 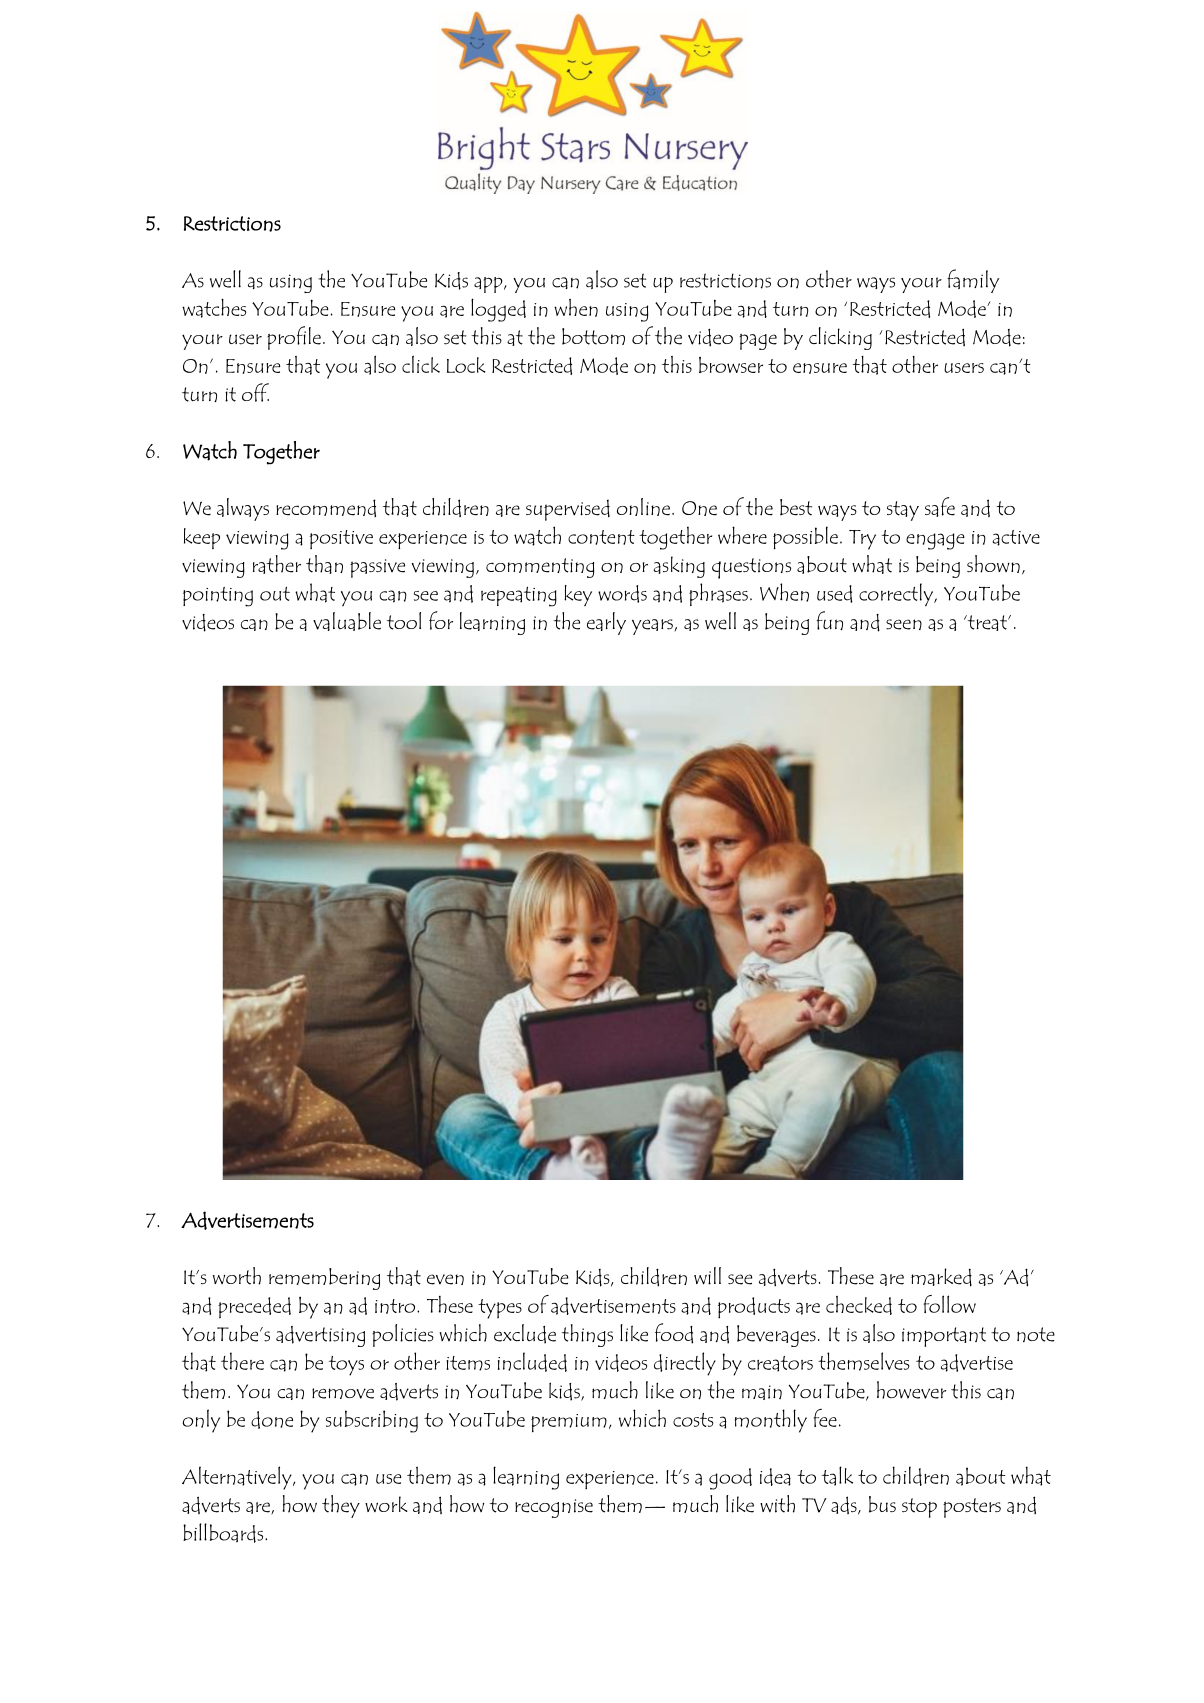 I want to click on they, so click(x=341, y=1506).
